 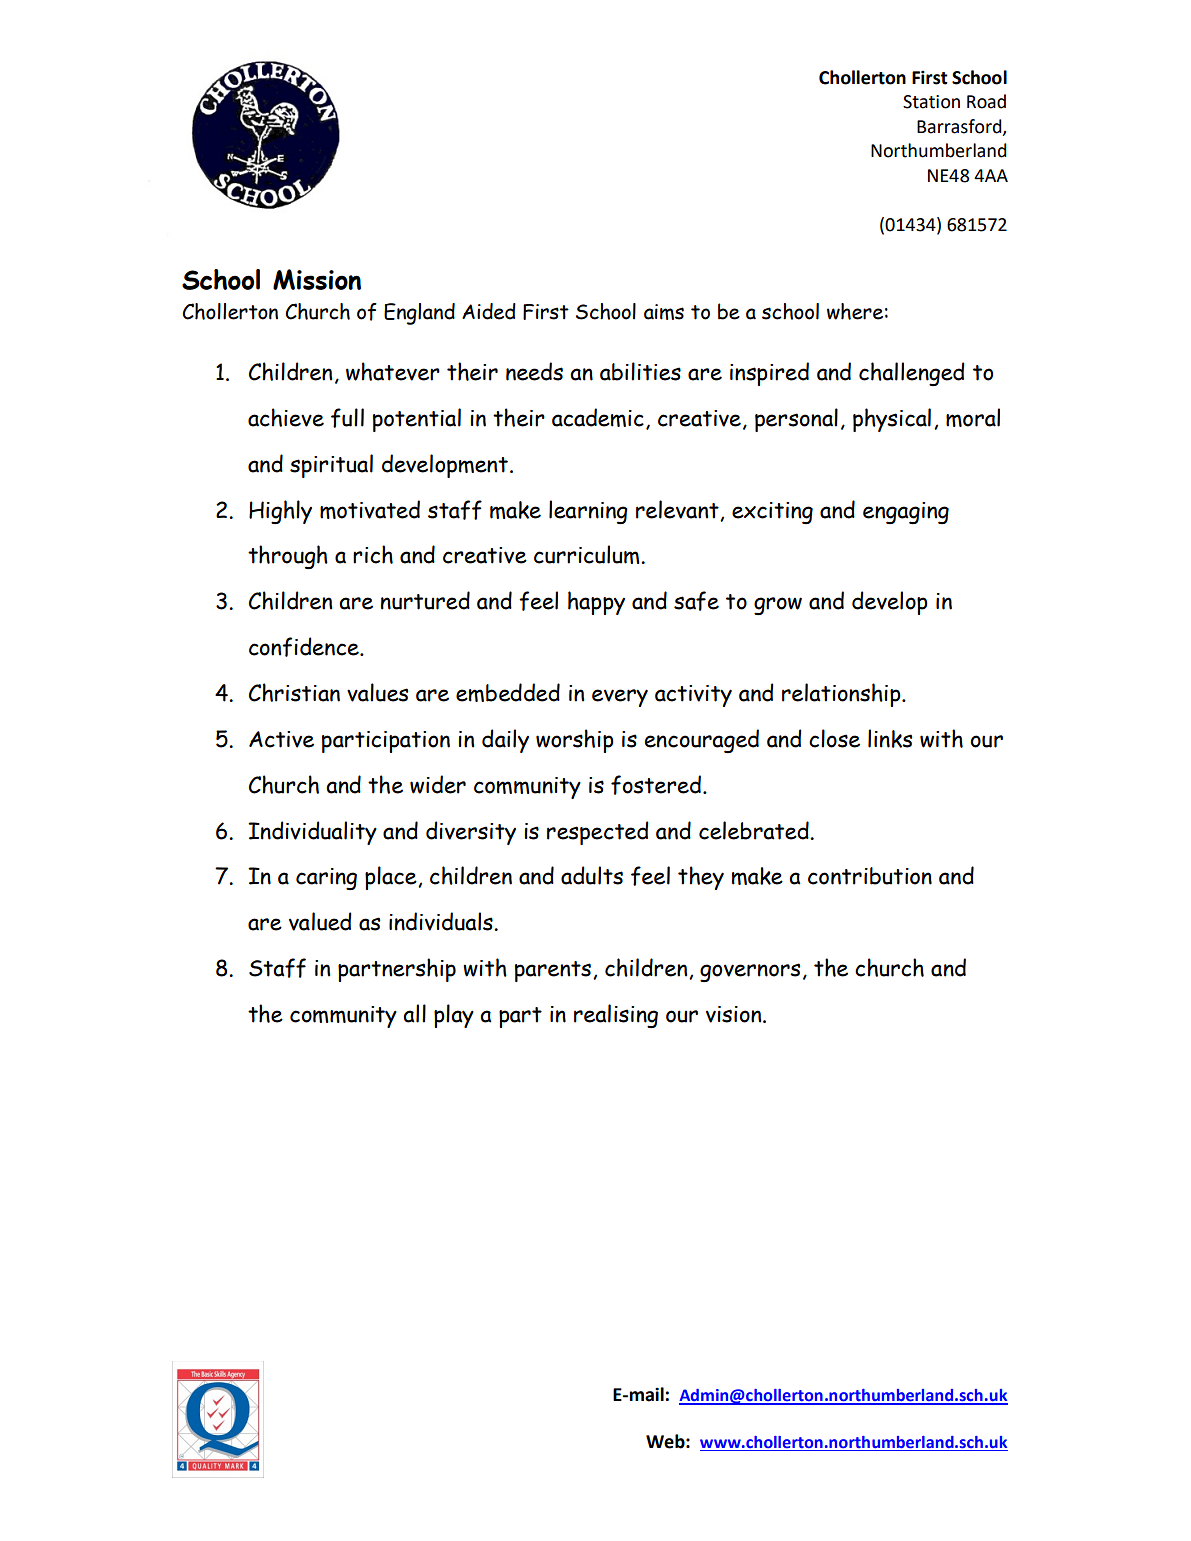 What do you see at coordinates (588, 554) in the image?
I see `curriculum` at bounding box center [588, 554].
